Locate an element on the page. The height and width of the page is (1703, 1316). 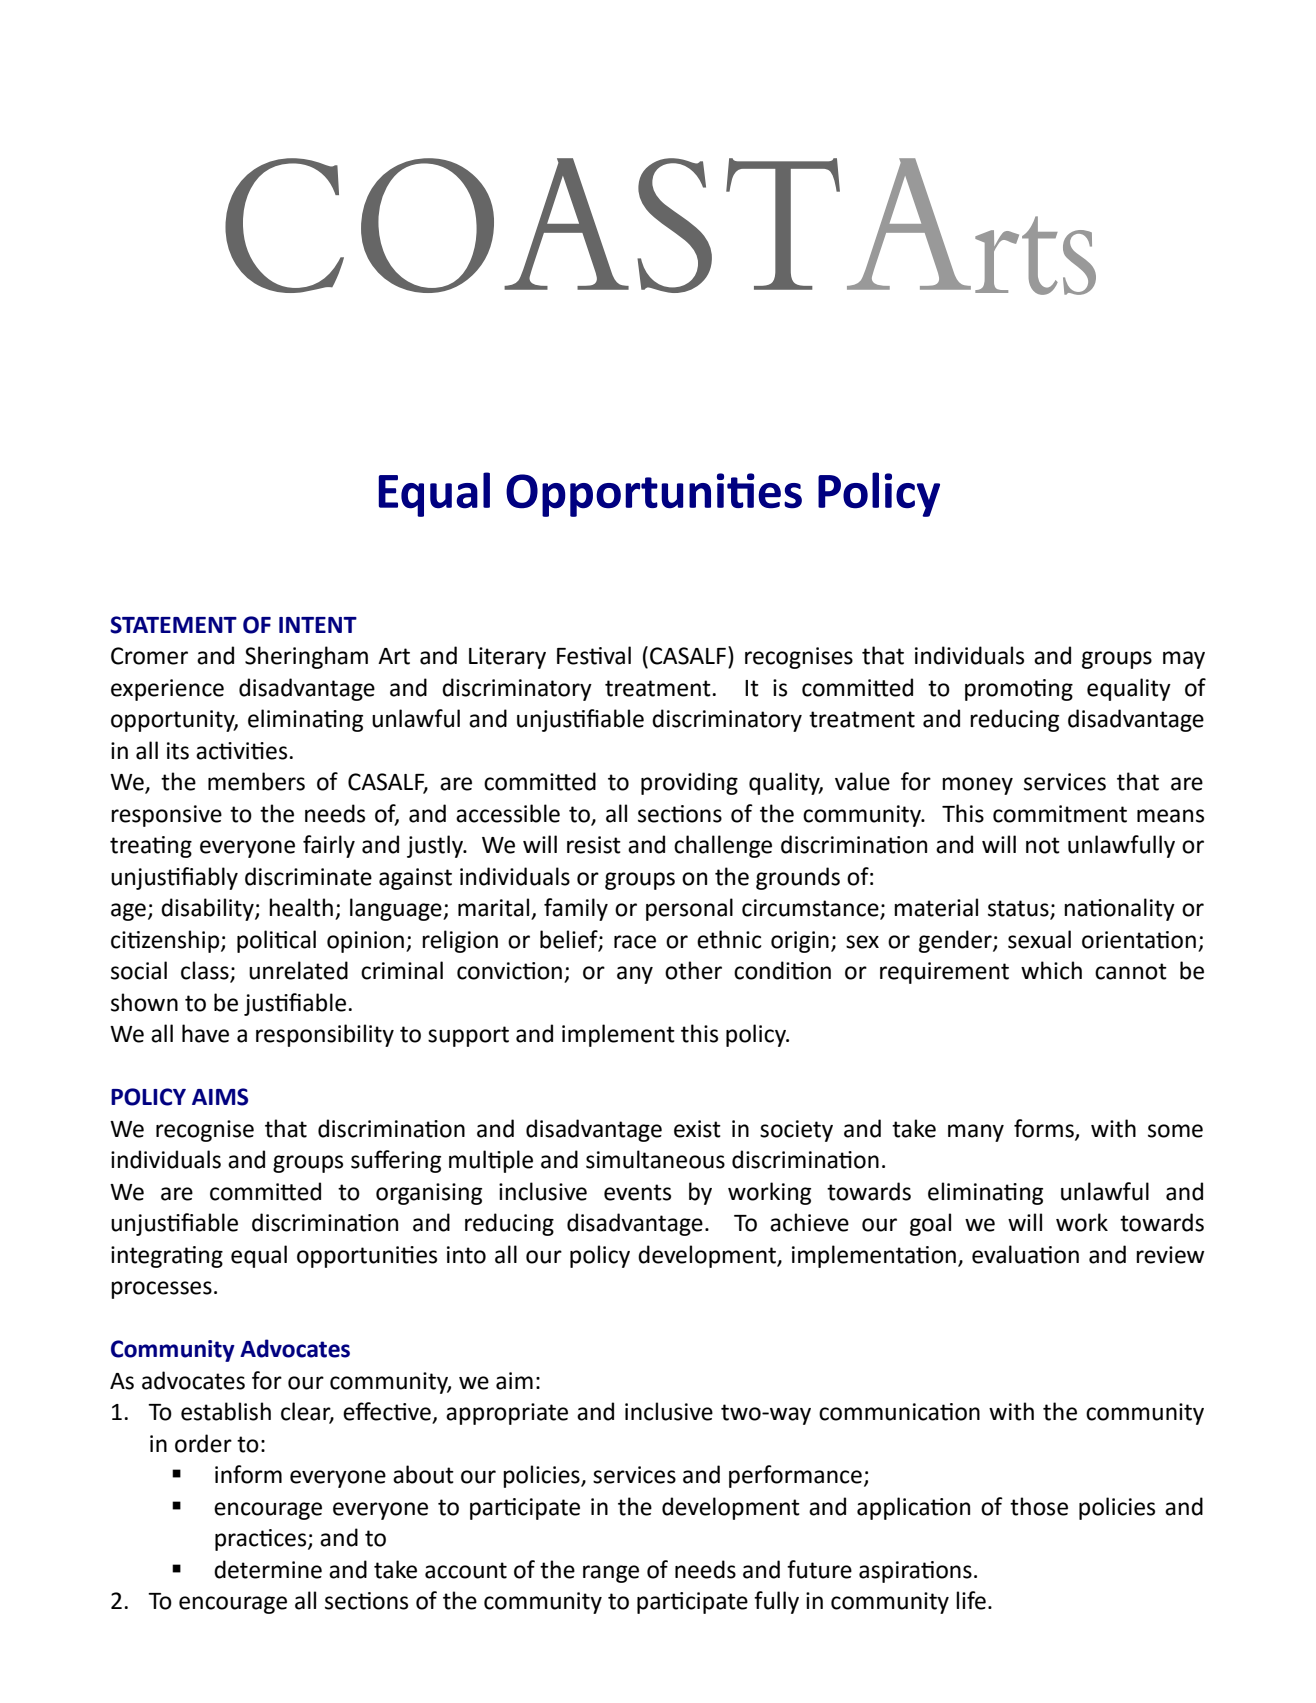
range is located at coordinates (611, 1574).
